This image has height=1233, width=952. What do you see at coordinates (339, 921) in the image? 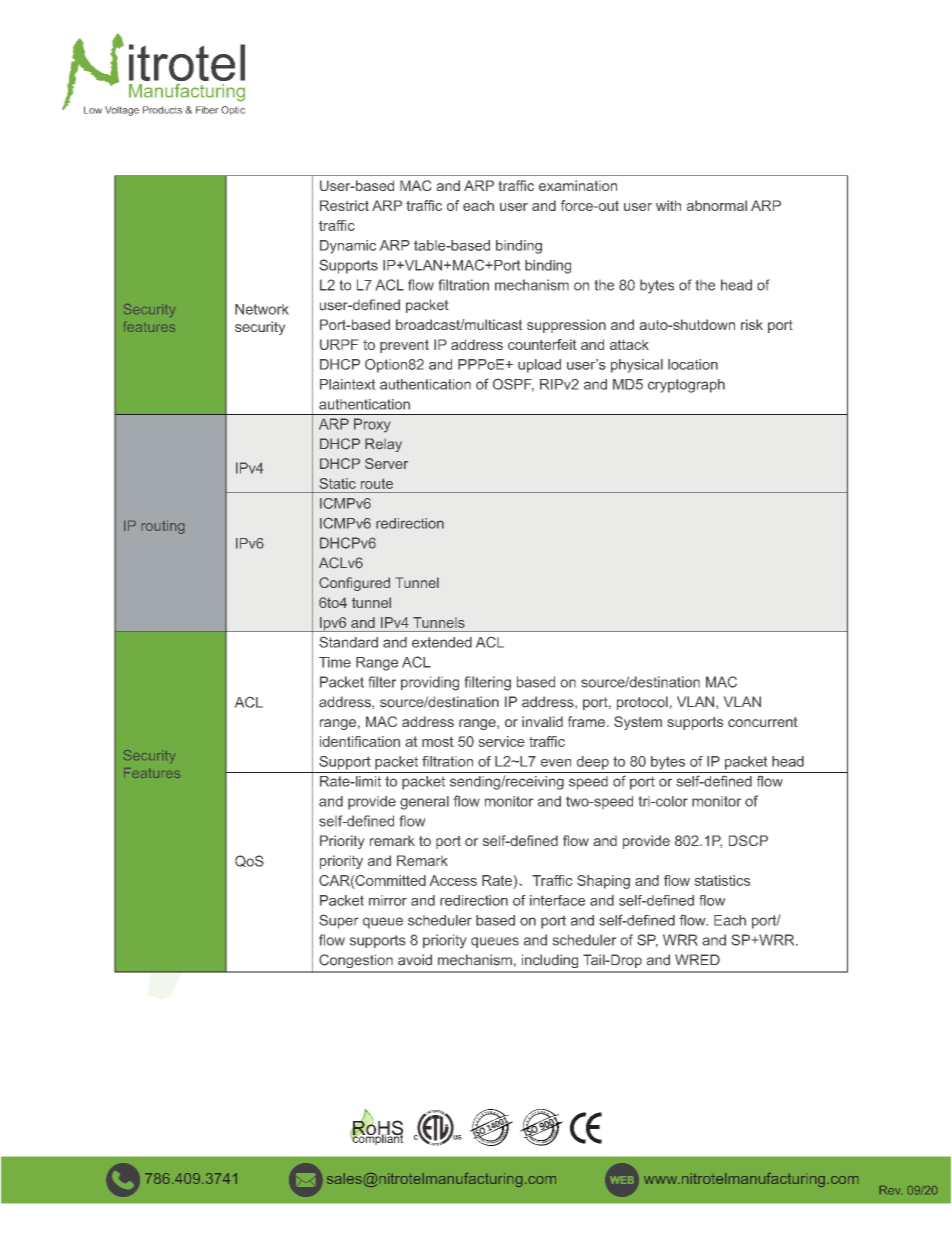
I see `Super` at bounding box center [339, 921].
